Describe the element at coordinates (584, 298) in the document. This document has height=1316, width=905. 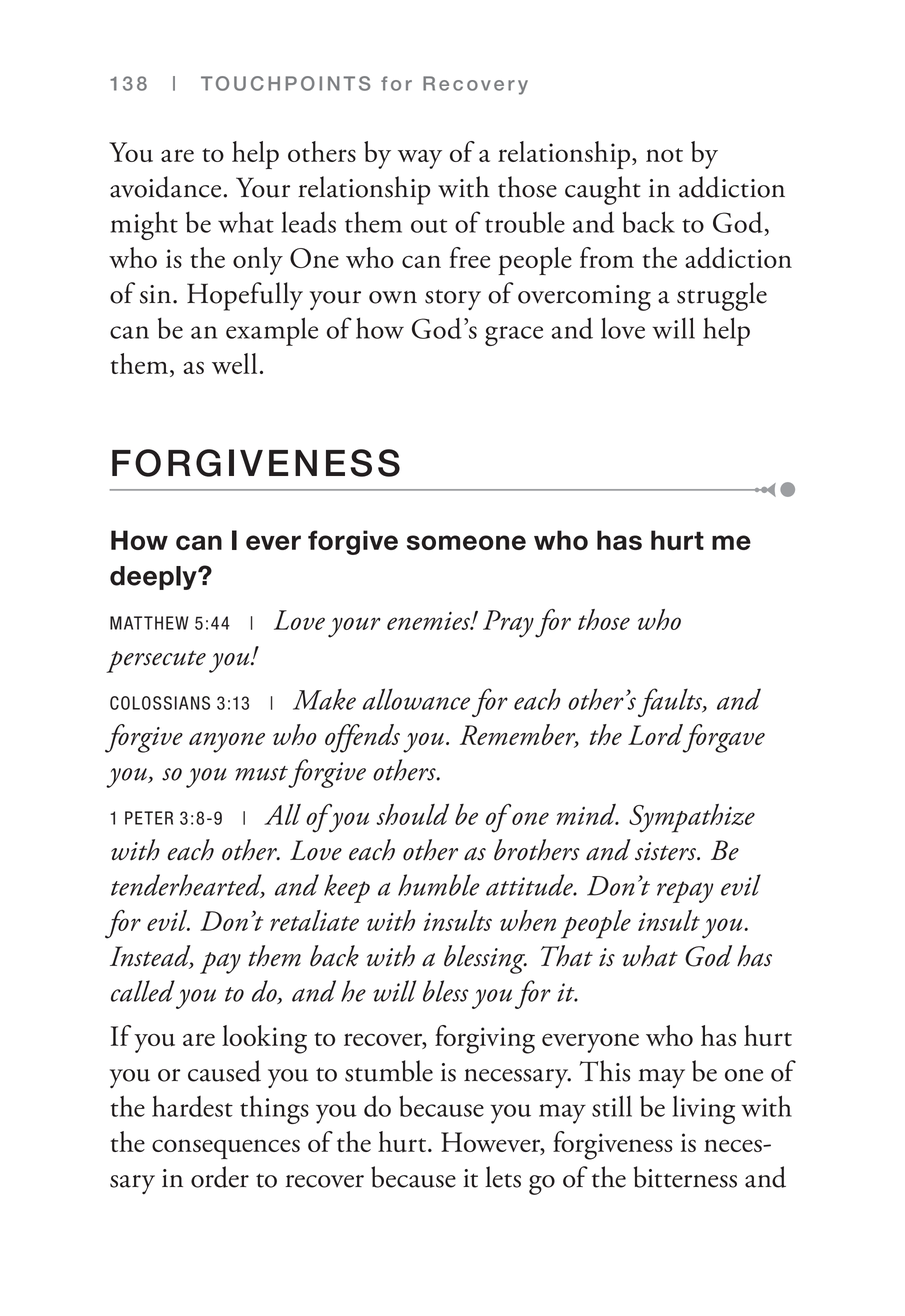
I see `overcoming` at that location.
